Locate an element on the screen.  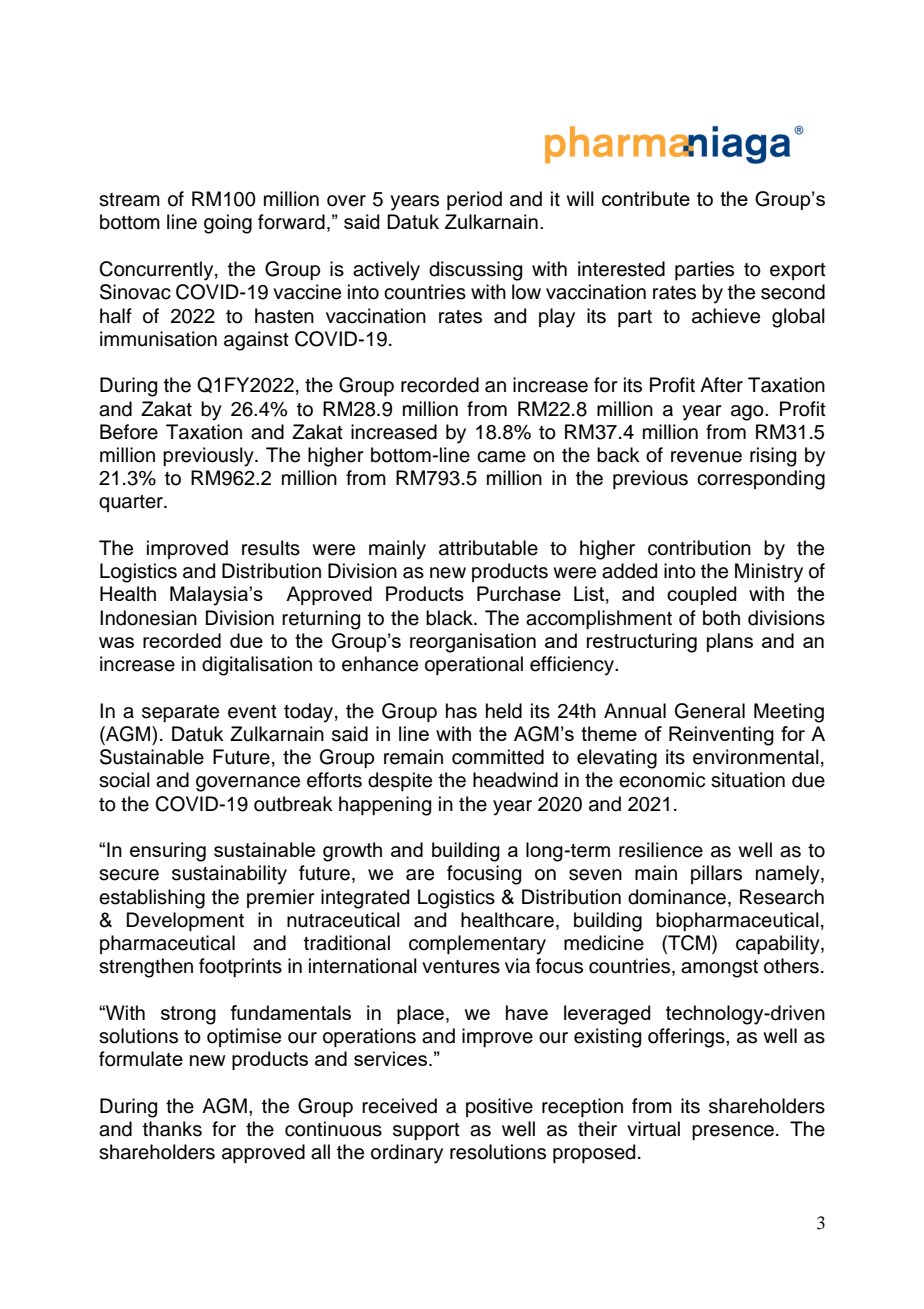
going is located at coordinates (228, 224).
